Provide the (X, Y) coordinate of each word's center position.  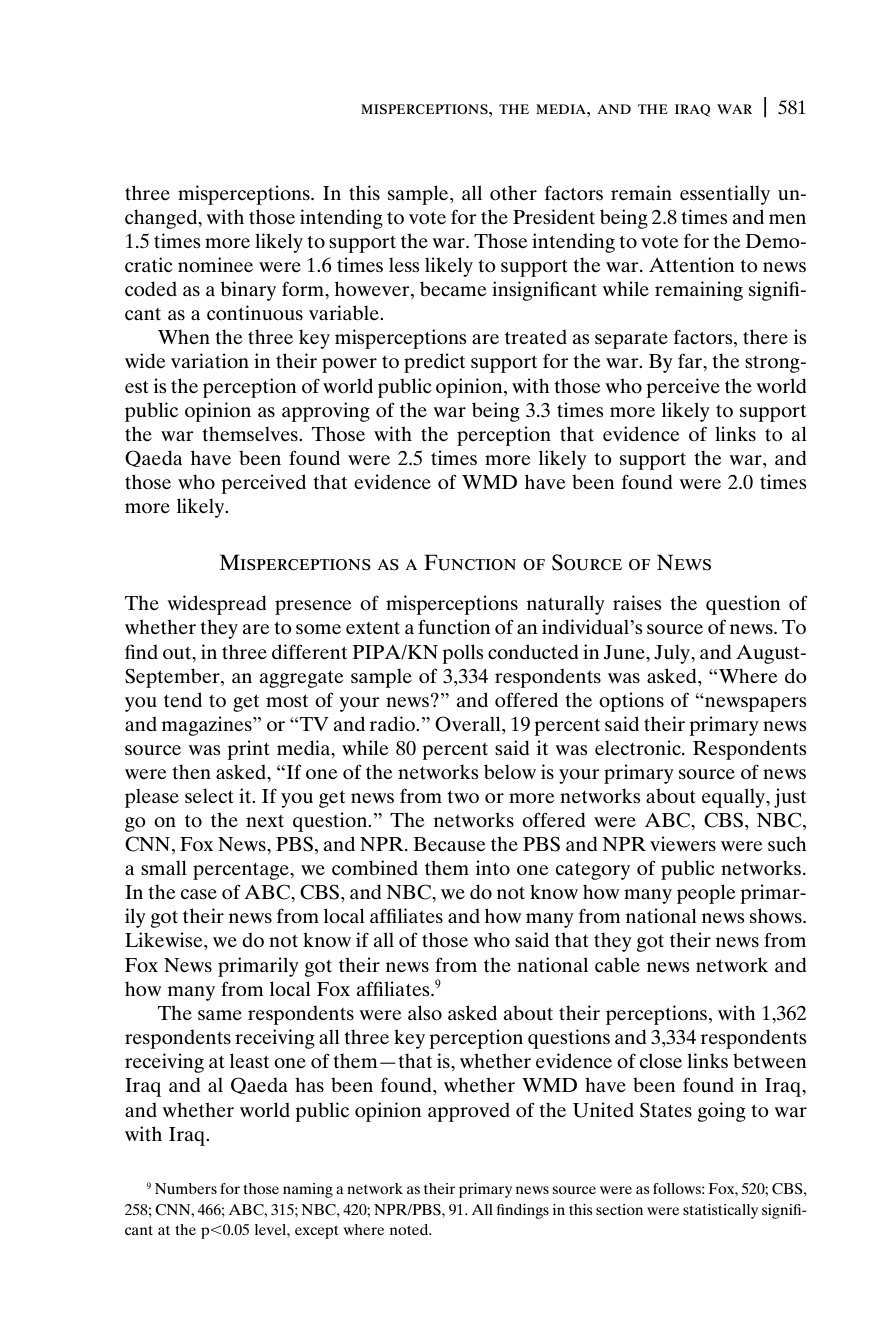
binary (248, 291)
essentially (725, 195)
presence (313, 607)
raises (637, 602)
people (706, 894)
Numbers (186, 1188)
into (493, 867)
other (513, 192)
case (199, 894)
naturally (566, 605)
